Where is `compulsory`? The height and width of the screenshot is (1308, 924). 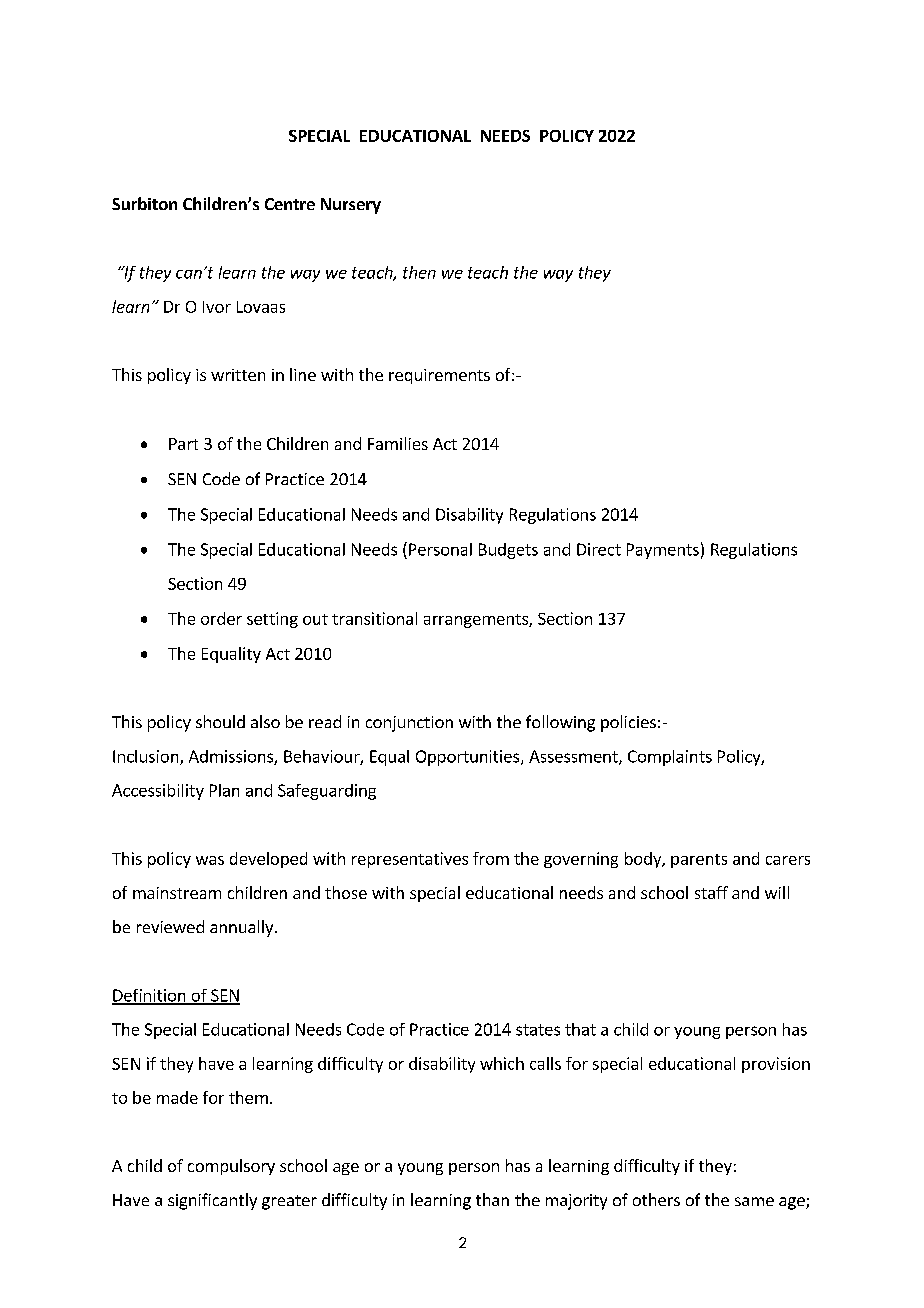
compulsory is located at coordinates (231, 1167).
